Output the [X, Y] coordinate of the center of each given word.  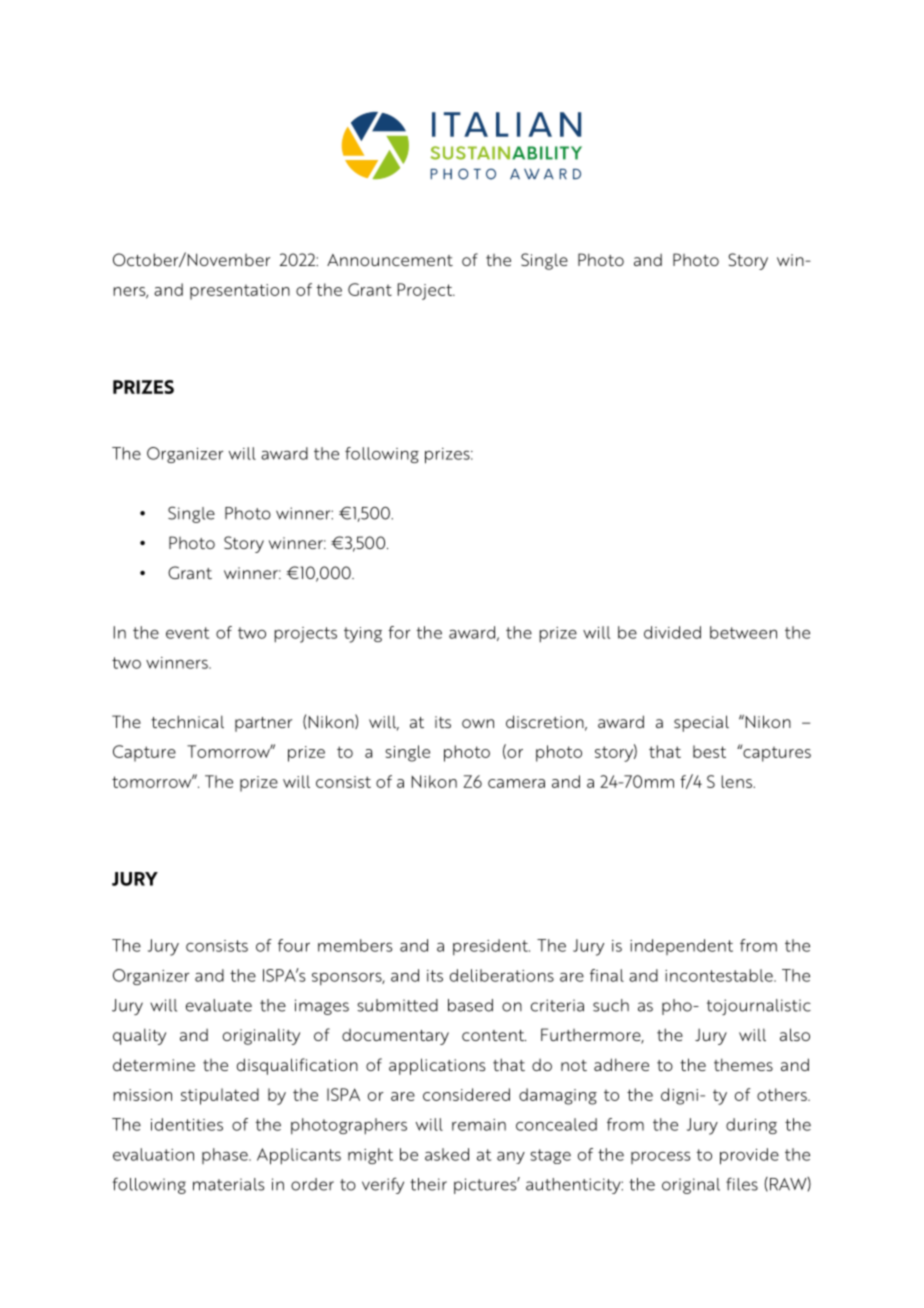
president [491, 947]
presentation [240, 292]
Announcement [390, 260]
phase [226, 1156]
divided [672, 632]
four [294, 945]
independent [681, 947]
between [743, 632]
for [399, 632]
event [187, 633]
